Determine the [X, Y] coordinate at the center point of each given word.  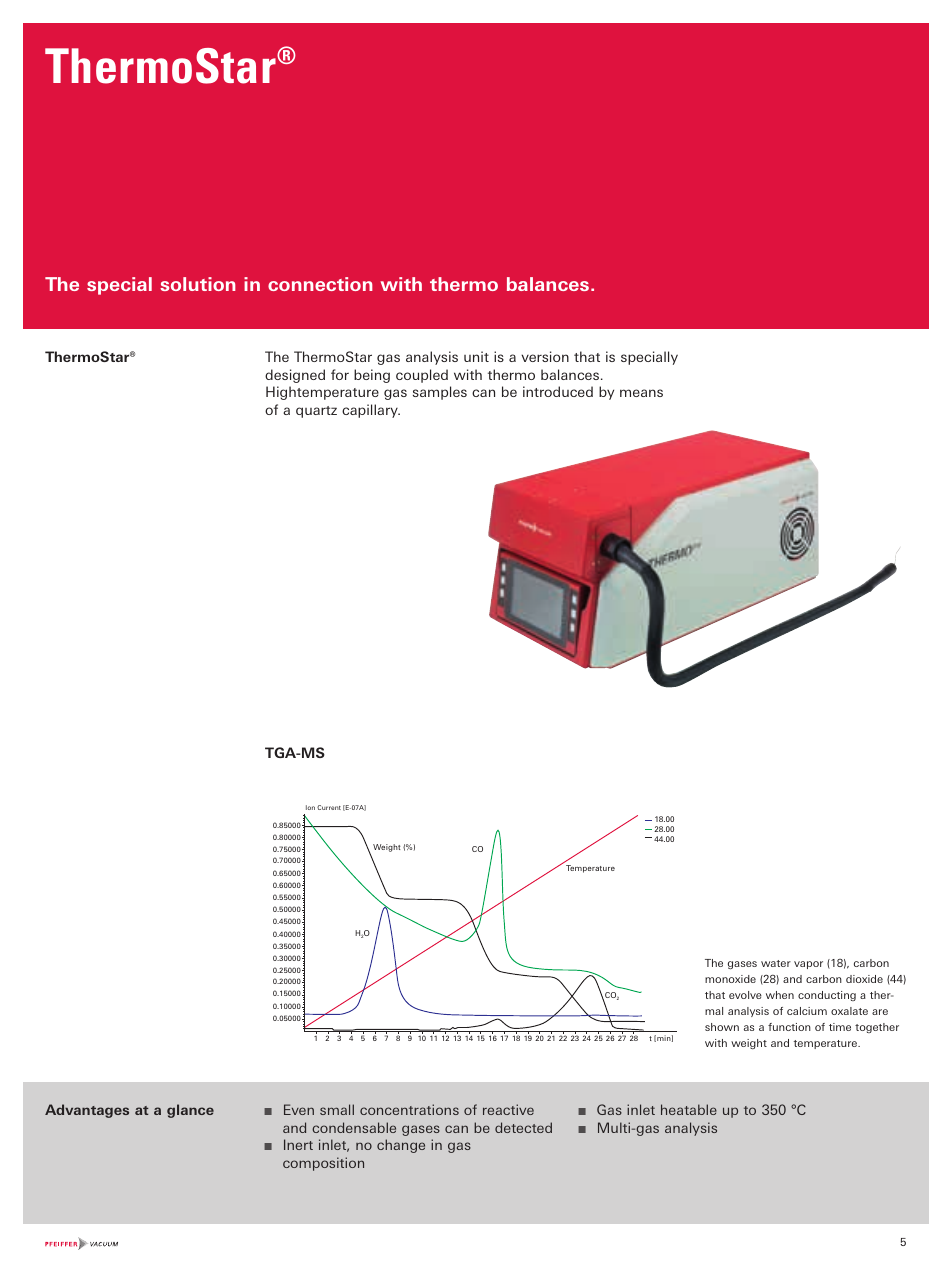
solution [198, 284]
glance [190, 1111]
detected [523, 1127]
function [789, 1027]
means [641, 393]
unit [476, 356]
